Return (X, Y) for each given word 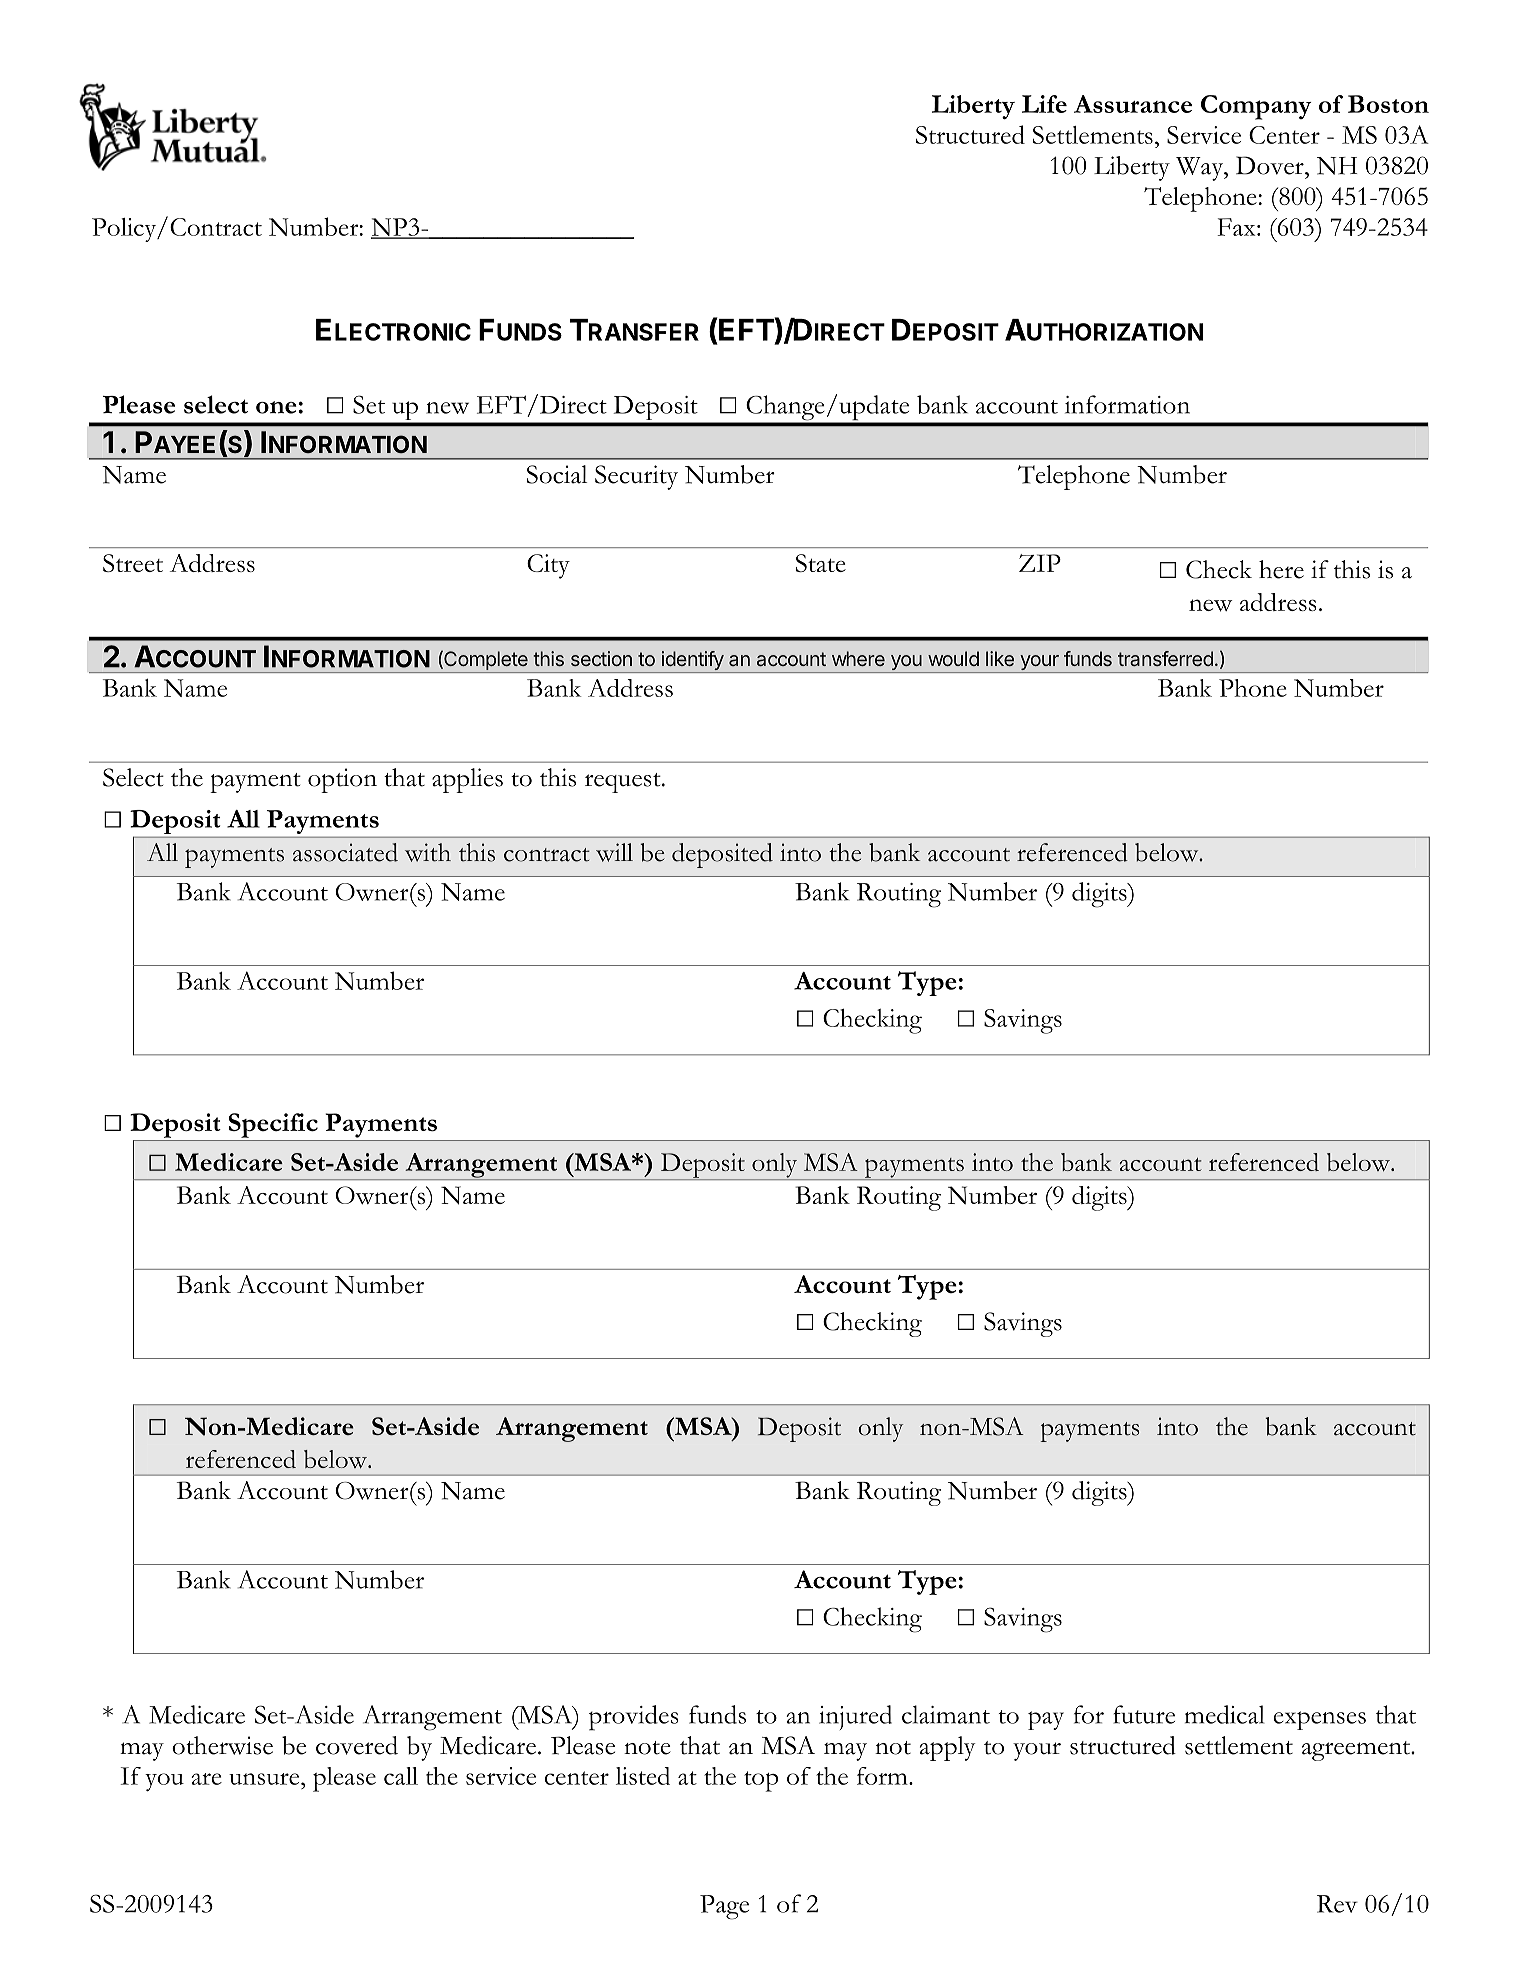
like (1000, 658)
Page (724, 1907)
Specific (273, 1125)
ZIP (1040, 563)
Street (133, 563)
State (821, 563)
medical (1224, 1714)
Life (1044, 104)
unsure (265, 1779)
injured (855, 1717)
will (614, 852)
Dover (1271, 165)
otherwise (222, 1745)
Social (557, 474)
